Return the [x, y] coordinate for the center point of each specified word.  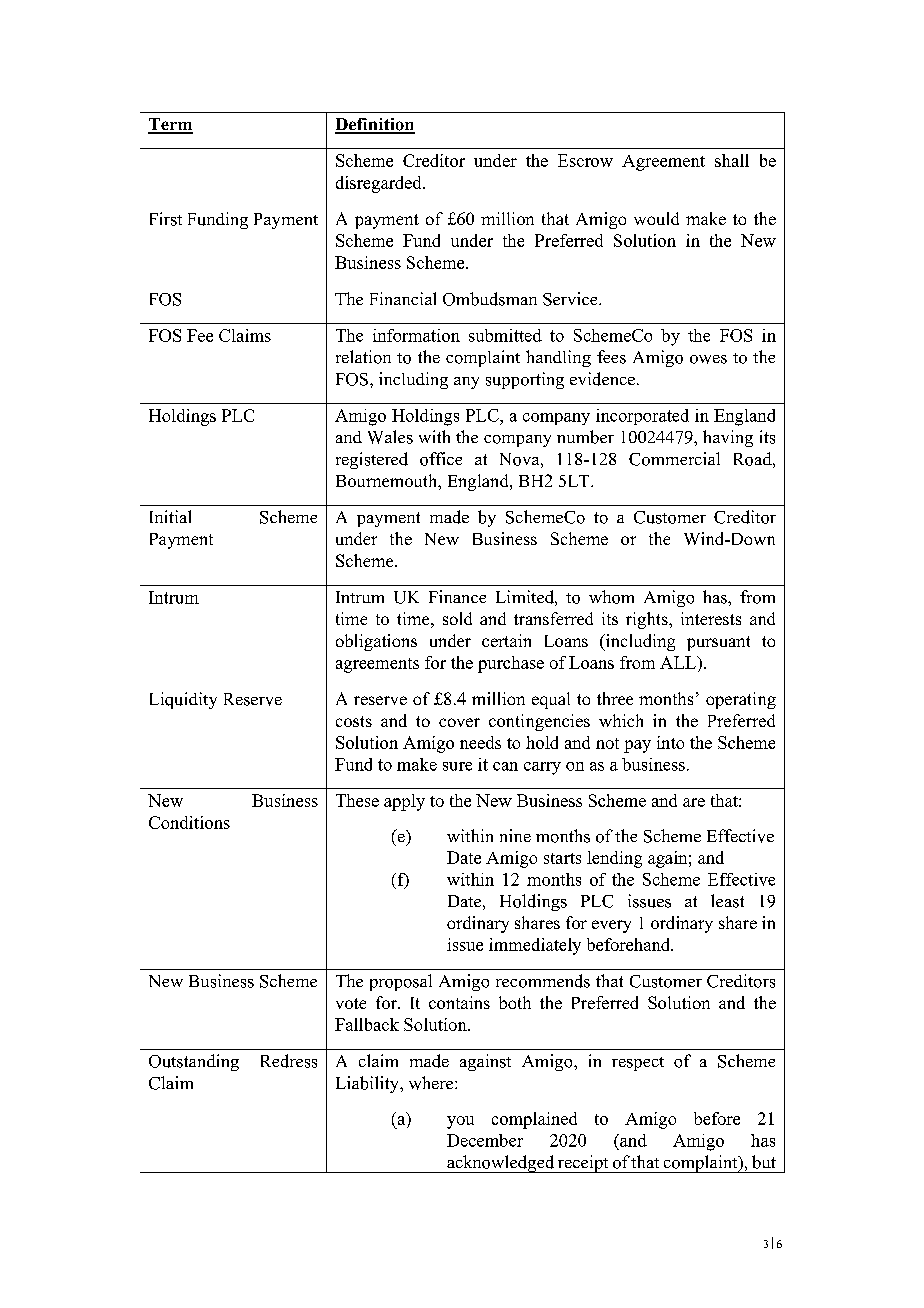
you [460, 1122]
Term [170, 125]
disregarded [380, 184]
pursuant [718, 643]
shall [732, 160]
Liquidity [183, 700]
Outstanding [194, 1062]
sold [457, 618]
